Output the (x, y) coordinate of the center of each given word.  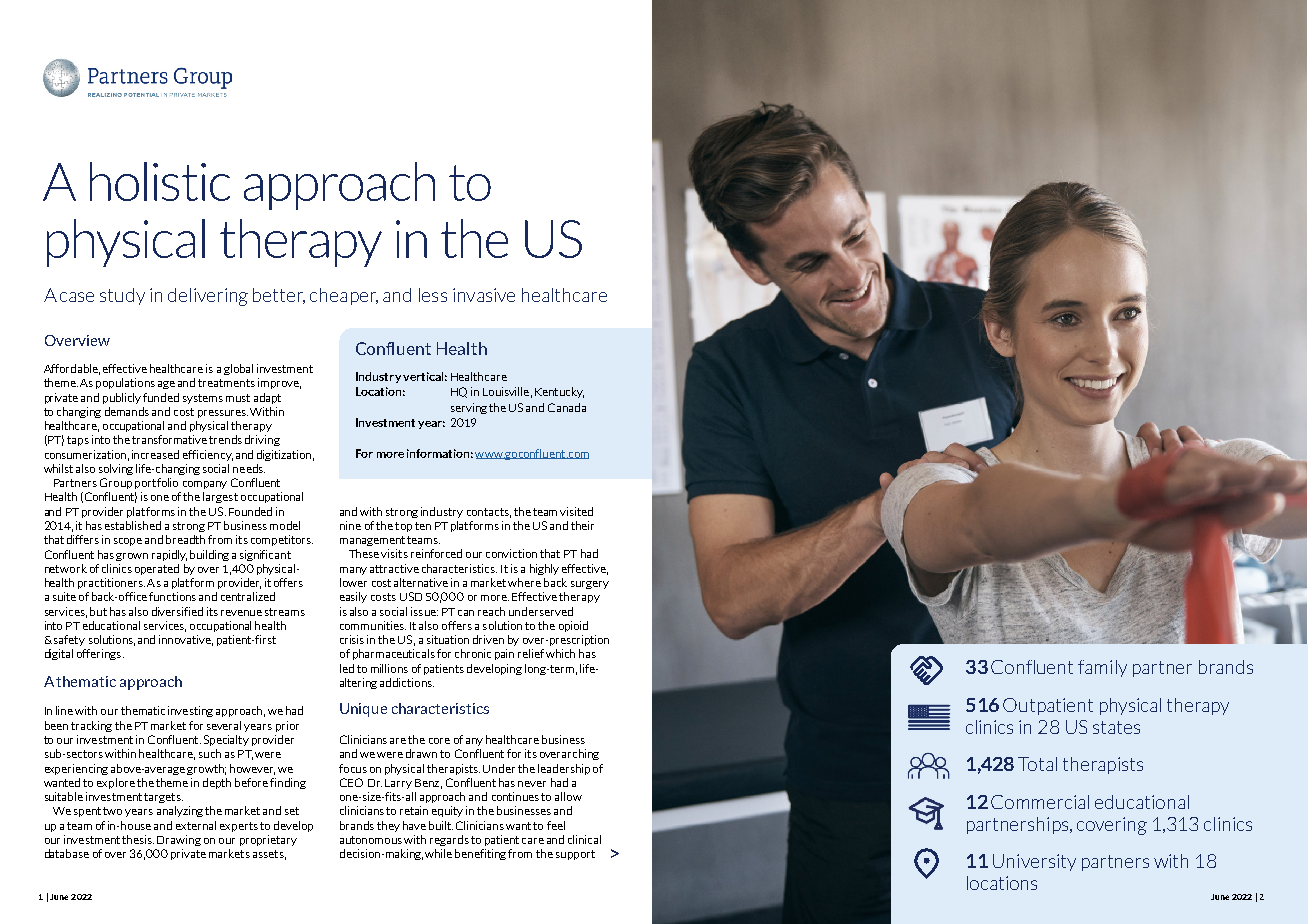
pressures (223, 414)
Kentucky (559, 392)
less (433, 295)
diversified (177, 611)
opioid (573, 626)
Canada (567, 407)
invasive (484, 295)
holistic (160, 181)
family (1102, 668)
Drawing (179, 840)
